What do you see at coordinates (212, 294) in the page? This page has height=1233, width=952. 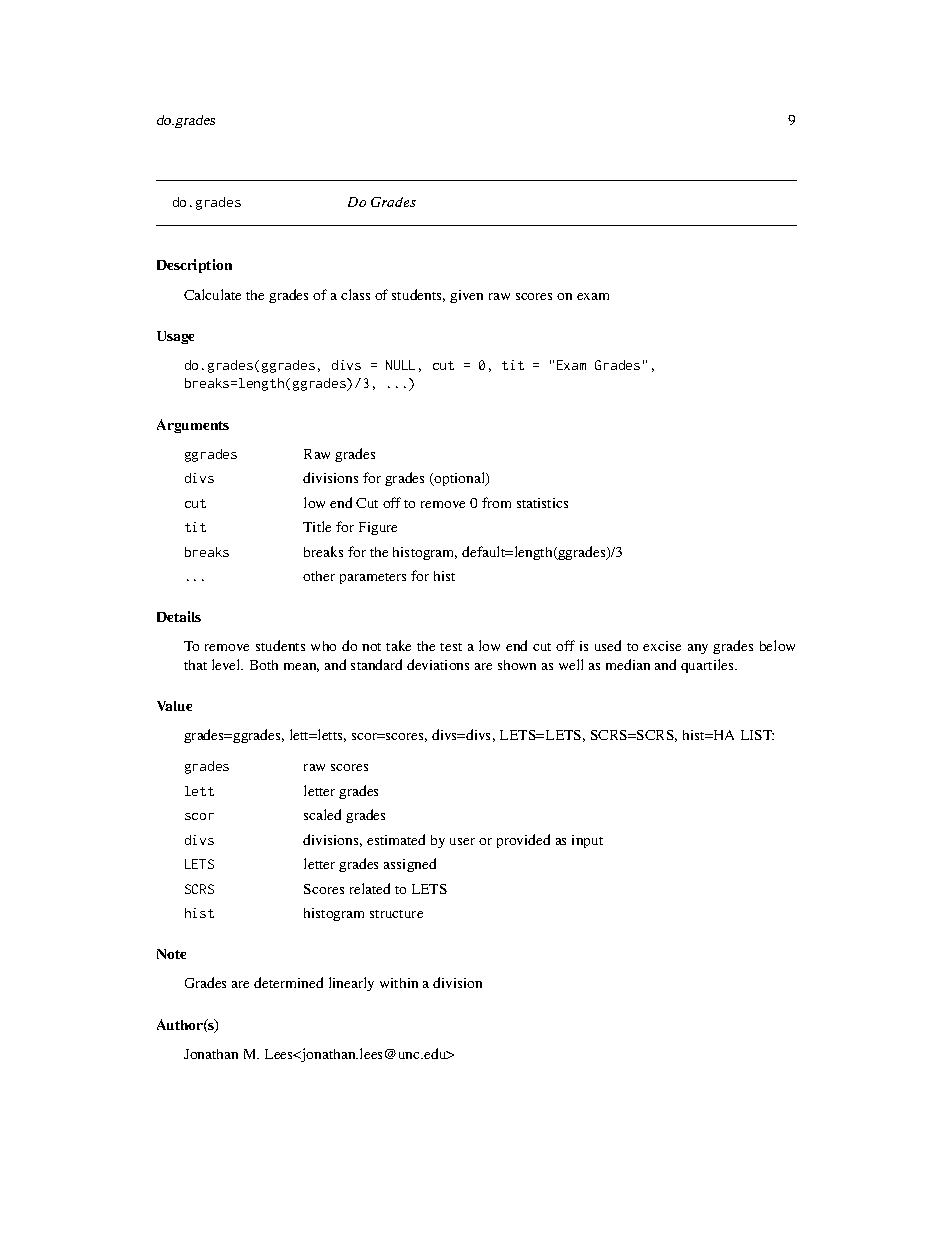 I see `Calculate` at bounding box center [212, 294].
